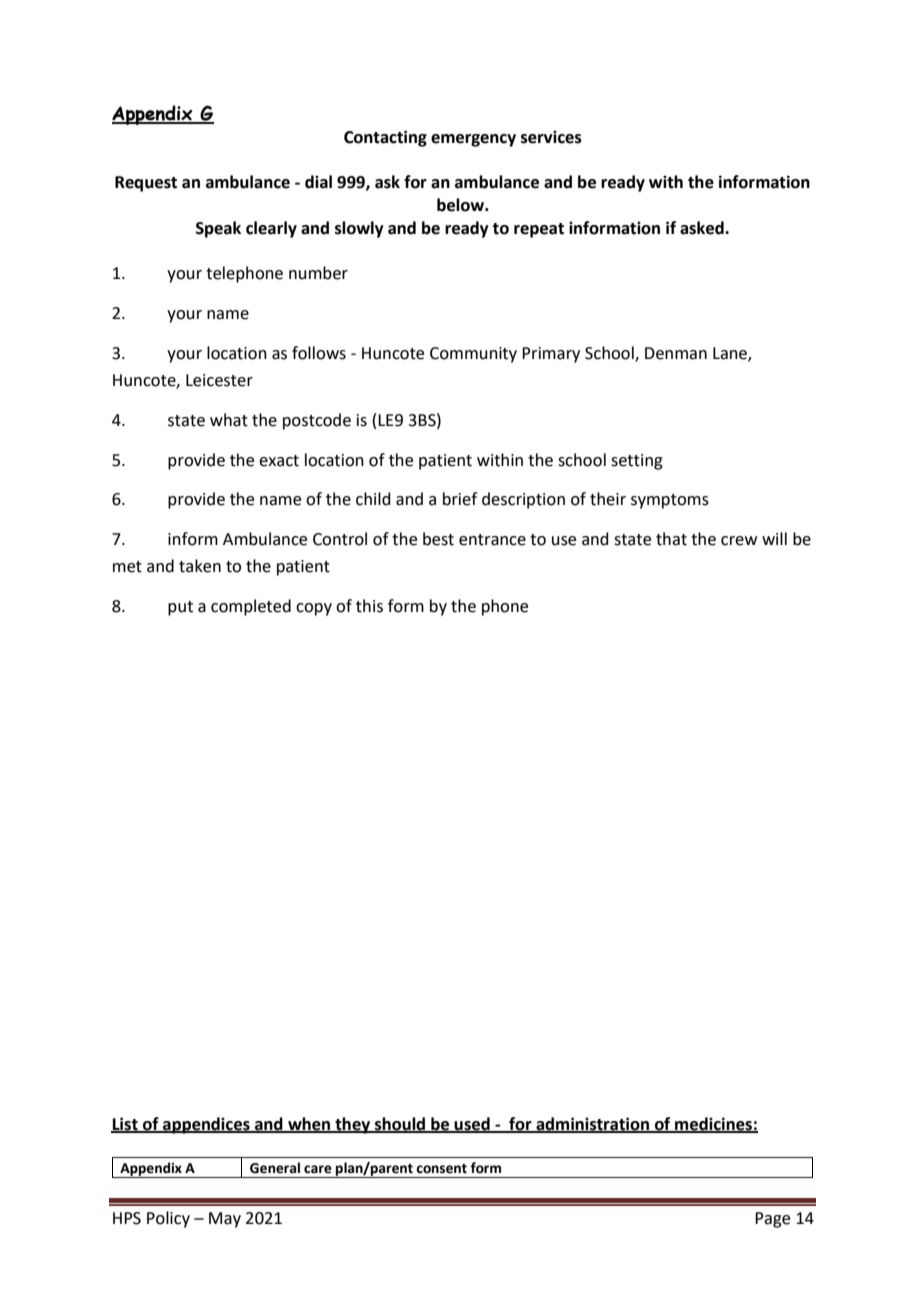 The height and width of the screenshot is (1308, 924). Describe the element at coordinates (225, 1220) in the screenshot. I see `May` at that location.
